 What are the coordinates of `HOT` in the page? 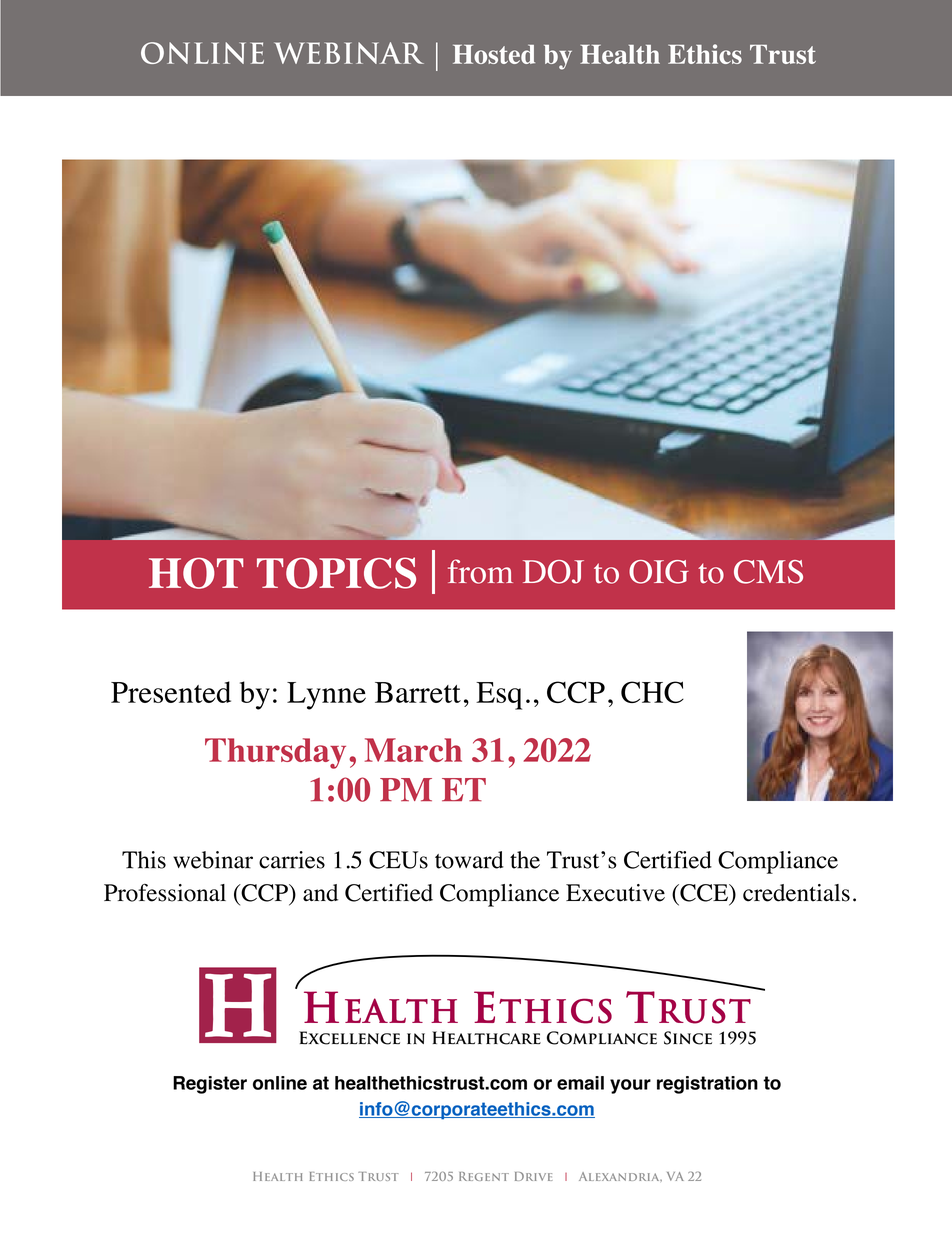 It's located at (196, 573).
